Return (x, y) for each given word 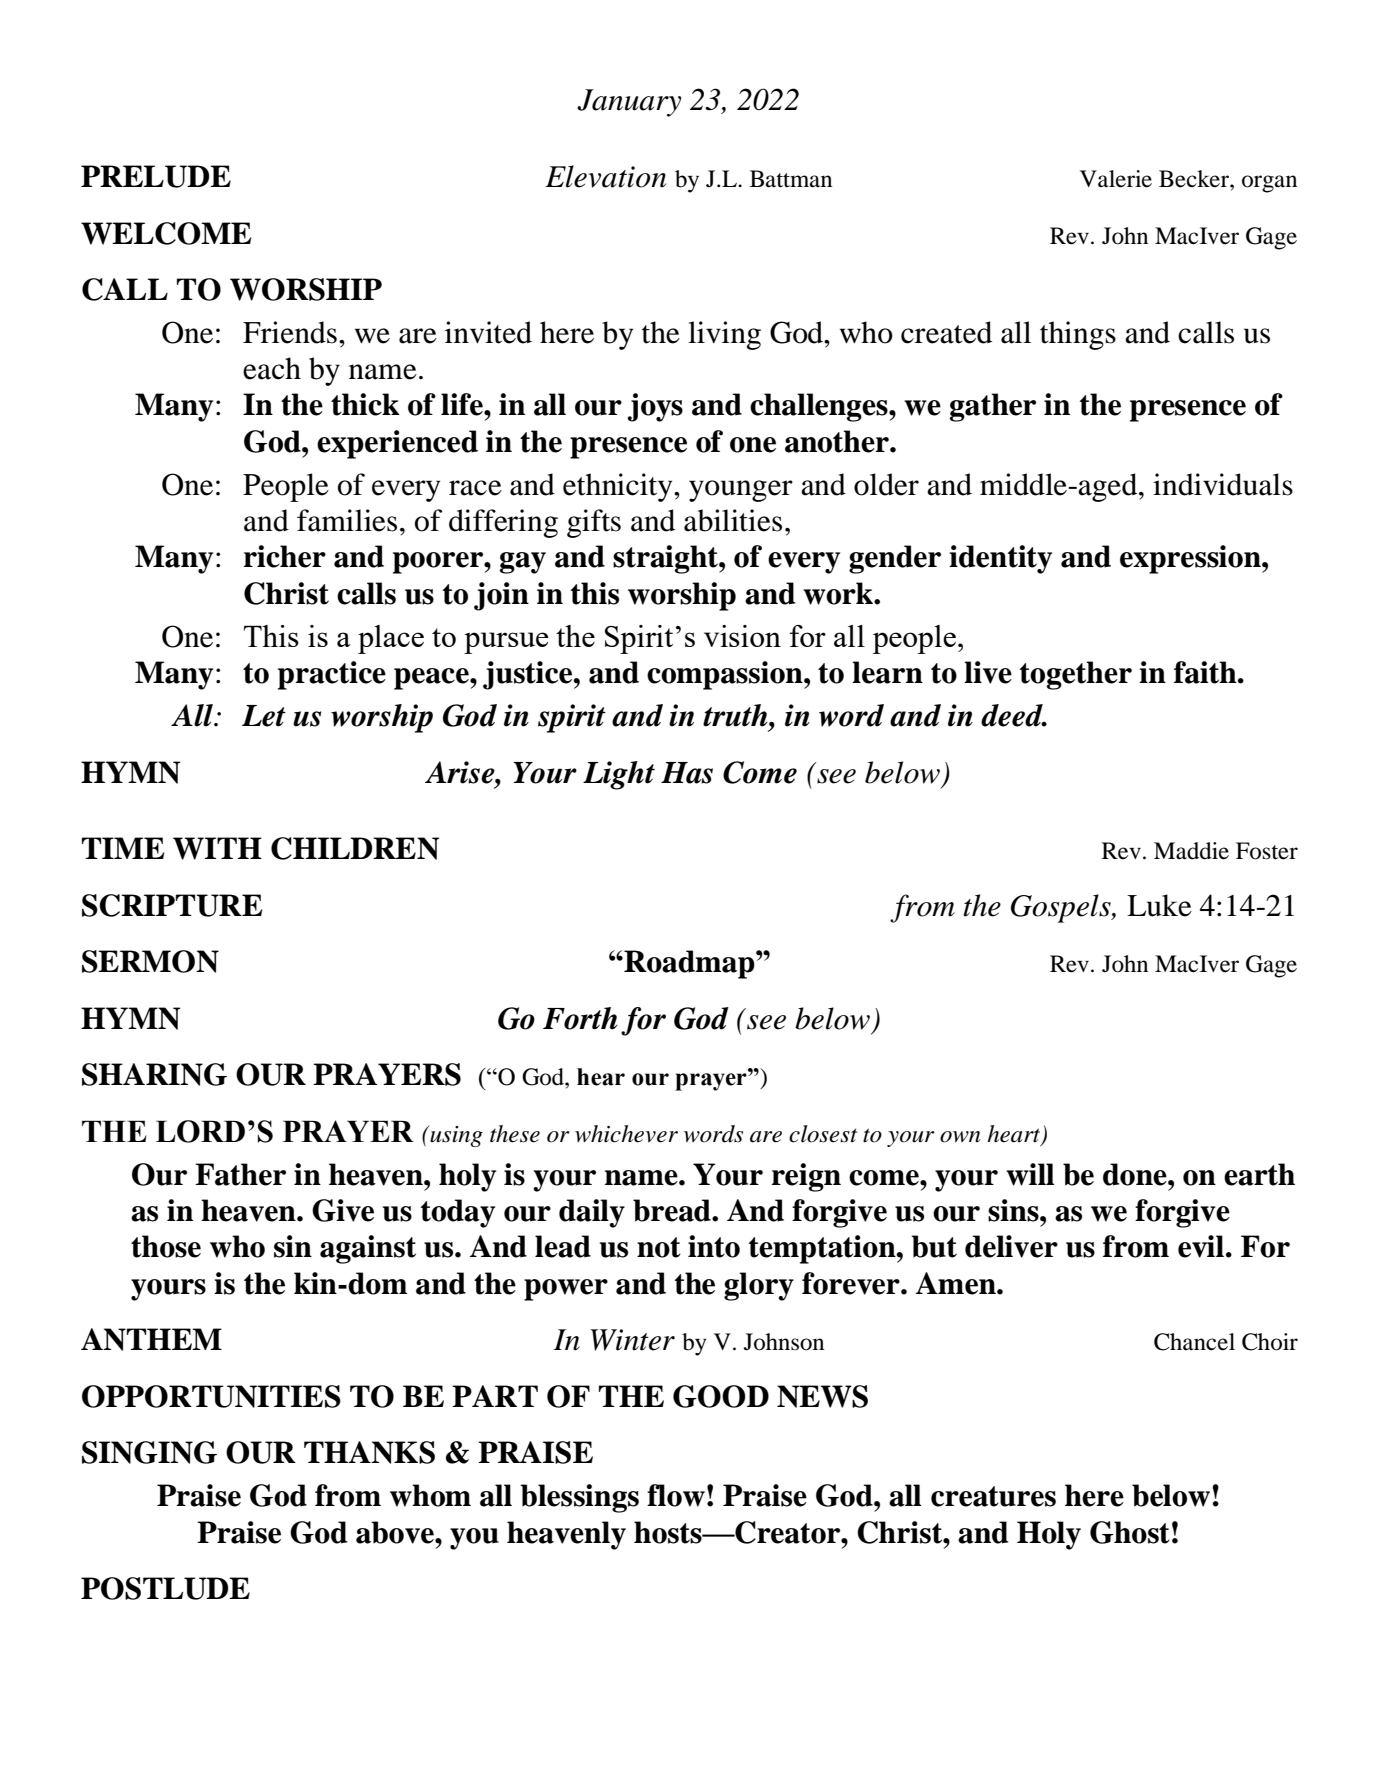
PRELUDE (156, 176)
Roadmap (689, 964)
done (1136, 1174)
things (1078, 335)
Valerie (1116, 179)
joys (655, 407)
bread (673, 1210)
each (272, 368)
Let (264, 716)
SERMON (150, 961)
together (1076, 675)
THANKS (369, 1452)
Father (240, 1174)
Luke (1159, 905)
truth (736, 715)
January (629, 103)
